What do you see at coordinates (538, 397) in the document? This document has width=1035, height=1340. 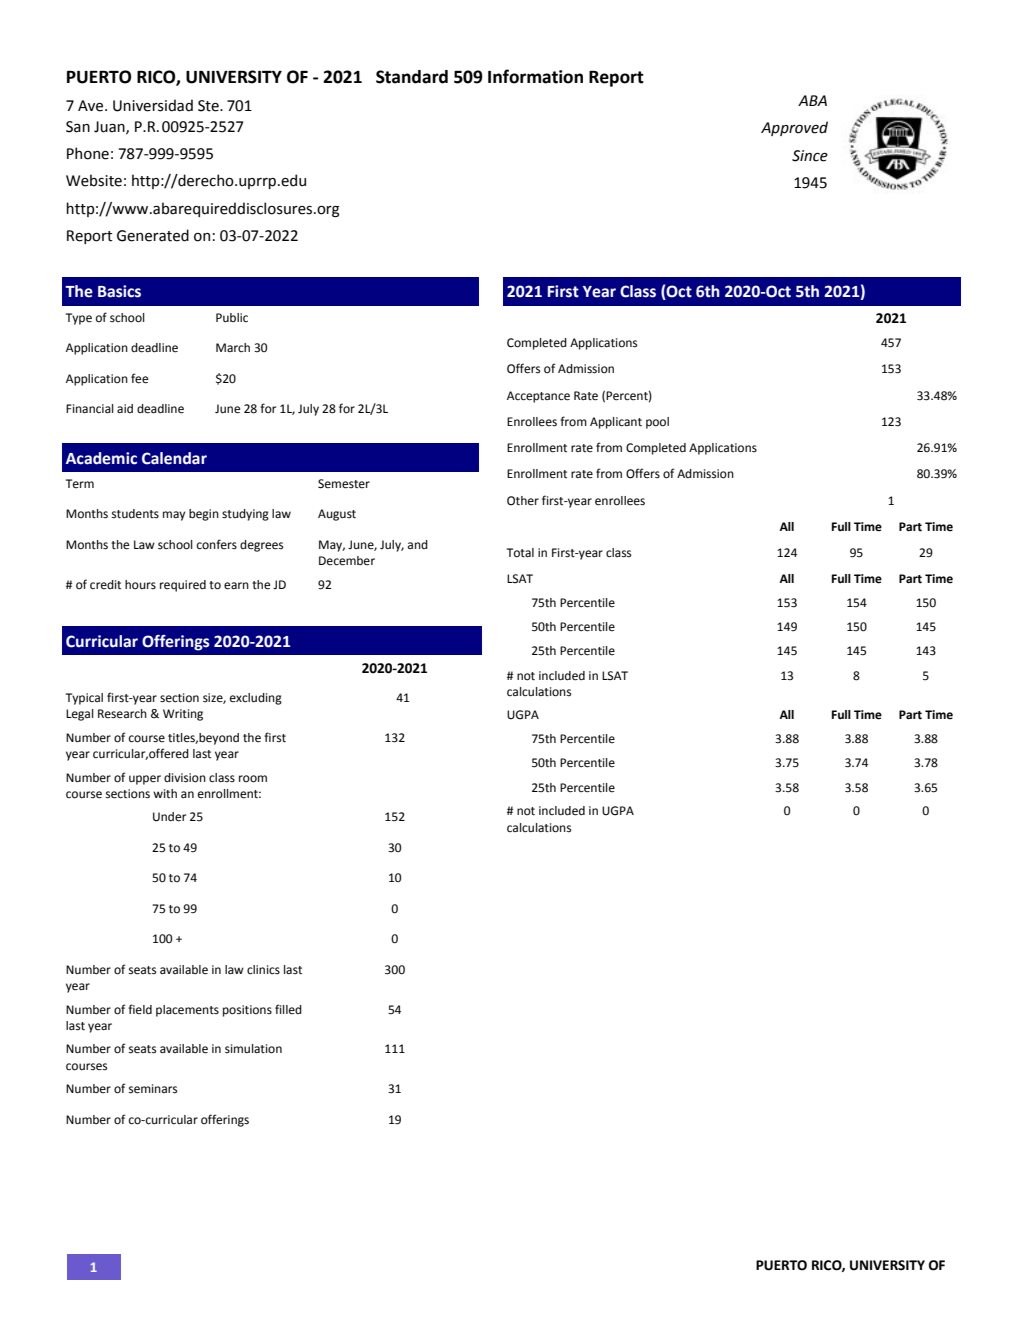 I see `Acceptance` at bounding box center [538, 397].
